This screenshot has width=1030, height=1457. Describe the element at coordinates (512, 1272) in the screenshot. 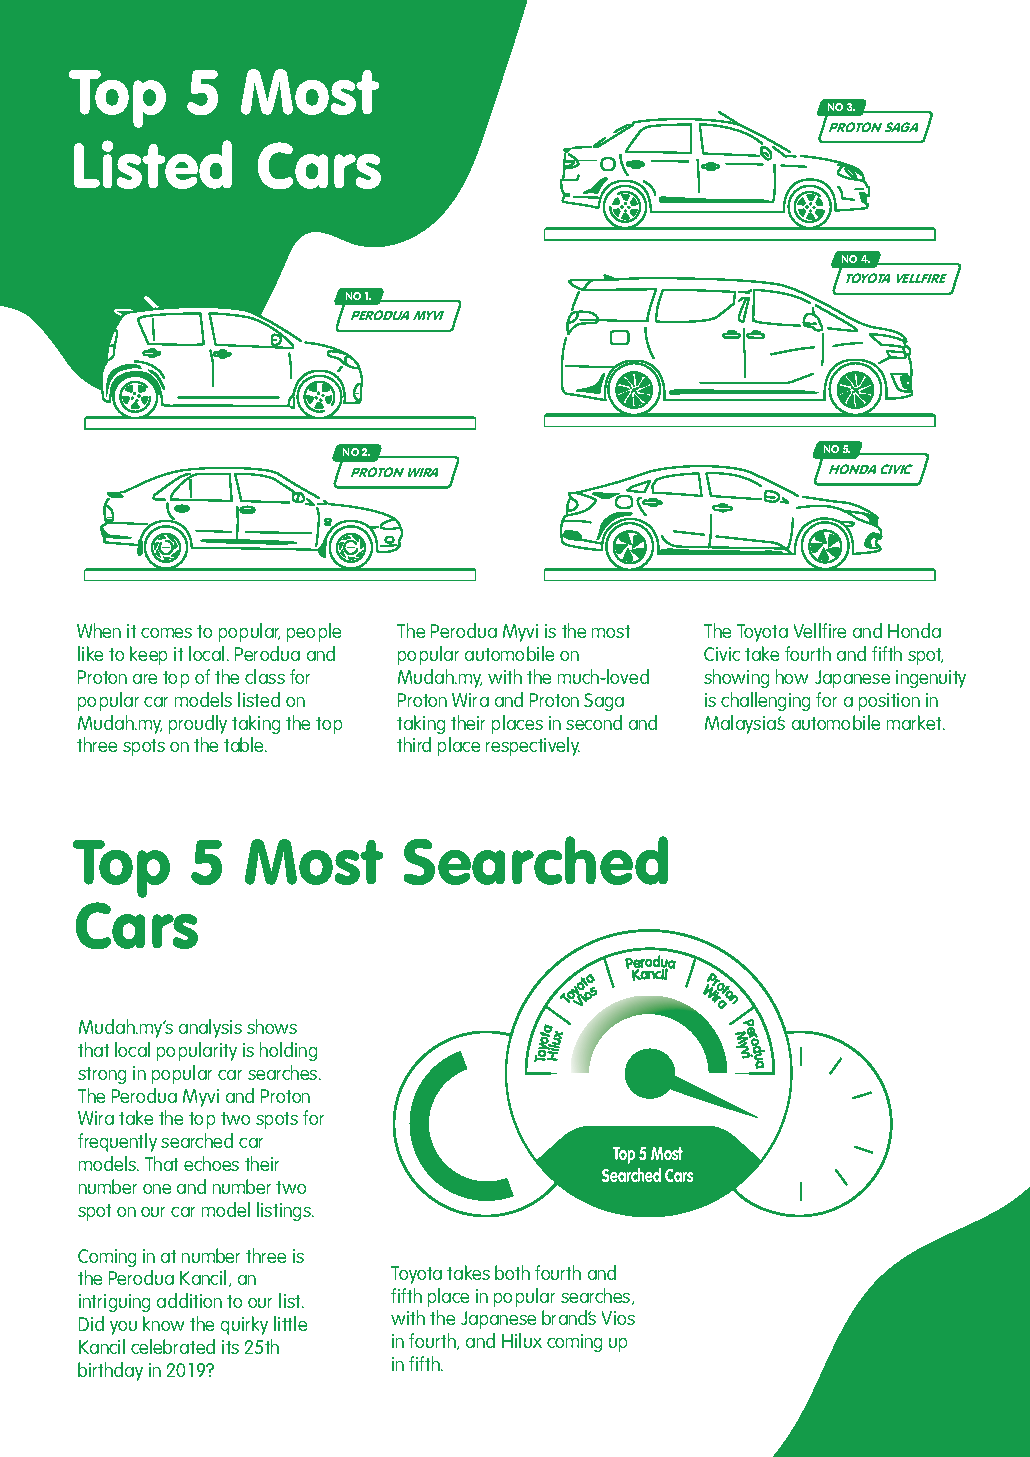

I see `both` at that location.
